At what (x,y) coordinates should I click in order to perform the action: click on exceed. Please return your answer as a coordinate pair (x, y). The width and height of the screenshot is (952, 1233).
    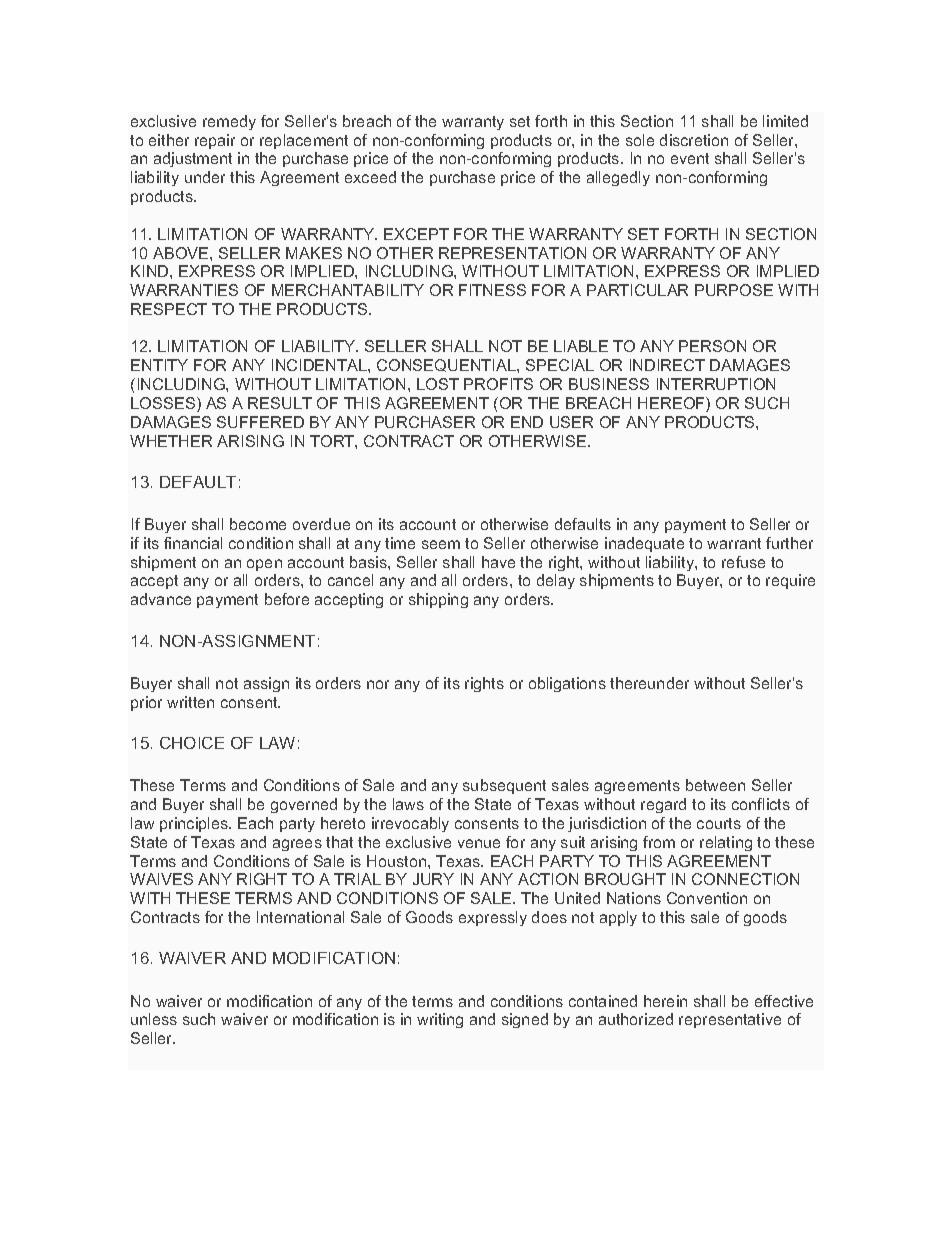
    Looking at the image, I should click on (370, 177).
